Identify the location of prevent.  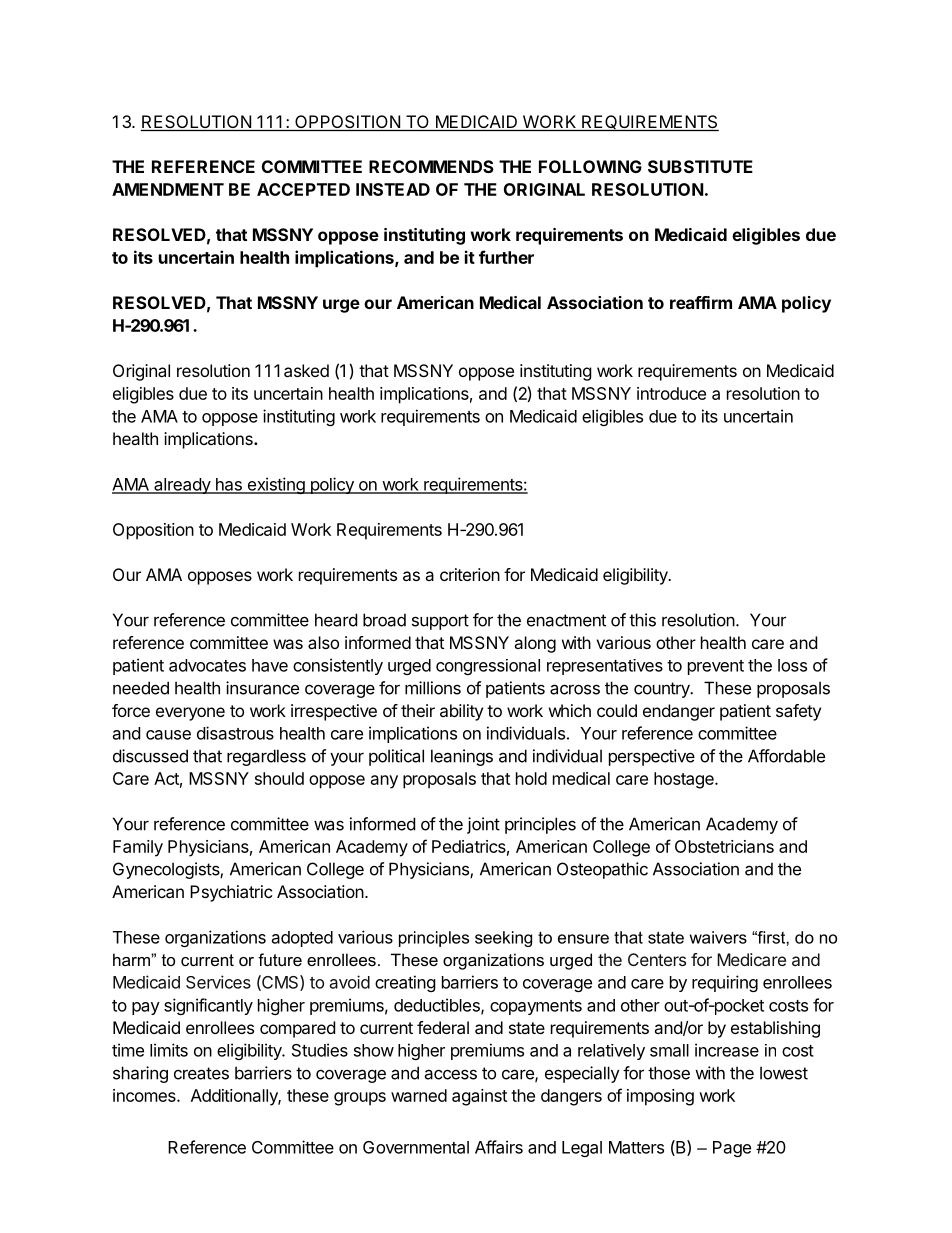
(716, 667).
